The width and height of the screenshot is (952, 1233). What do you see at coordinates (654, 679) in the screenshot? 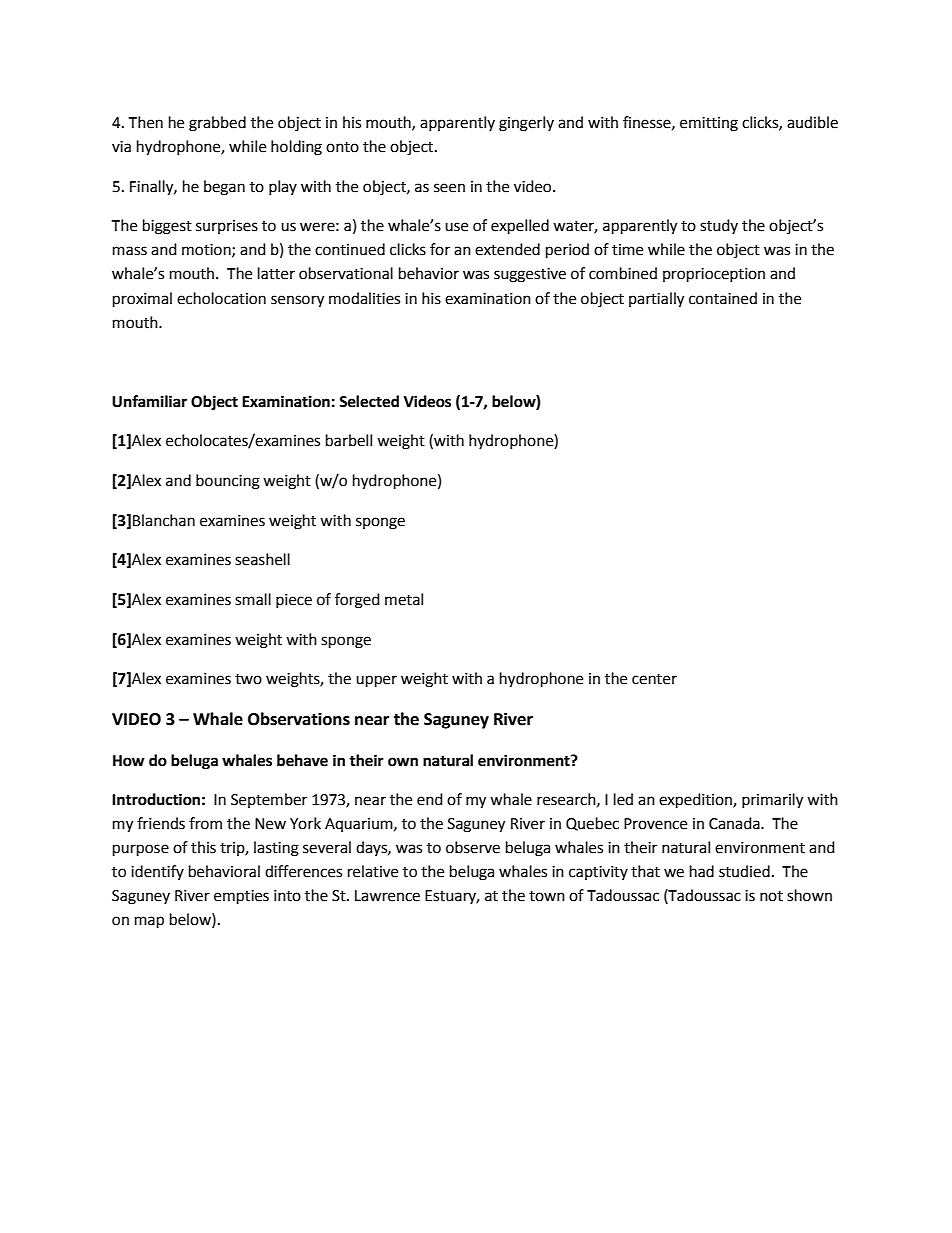
I see `center` at bounding box center [654, 679].
